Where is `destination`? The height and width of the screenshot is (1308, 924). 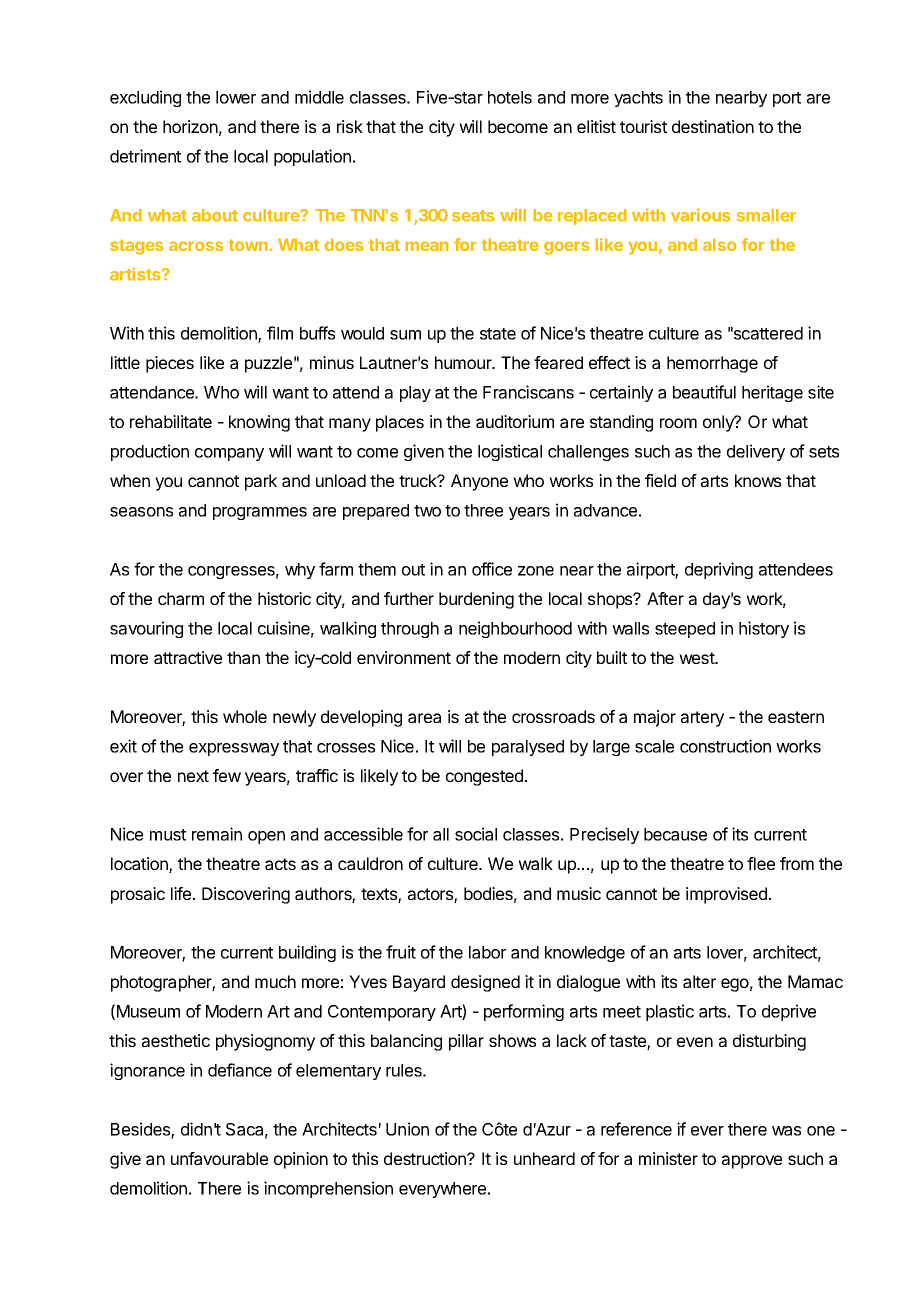
destination is located at coordinates (713, 126).
